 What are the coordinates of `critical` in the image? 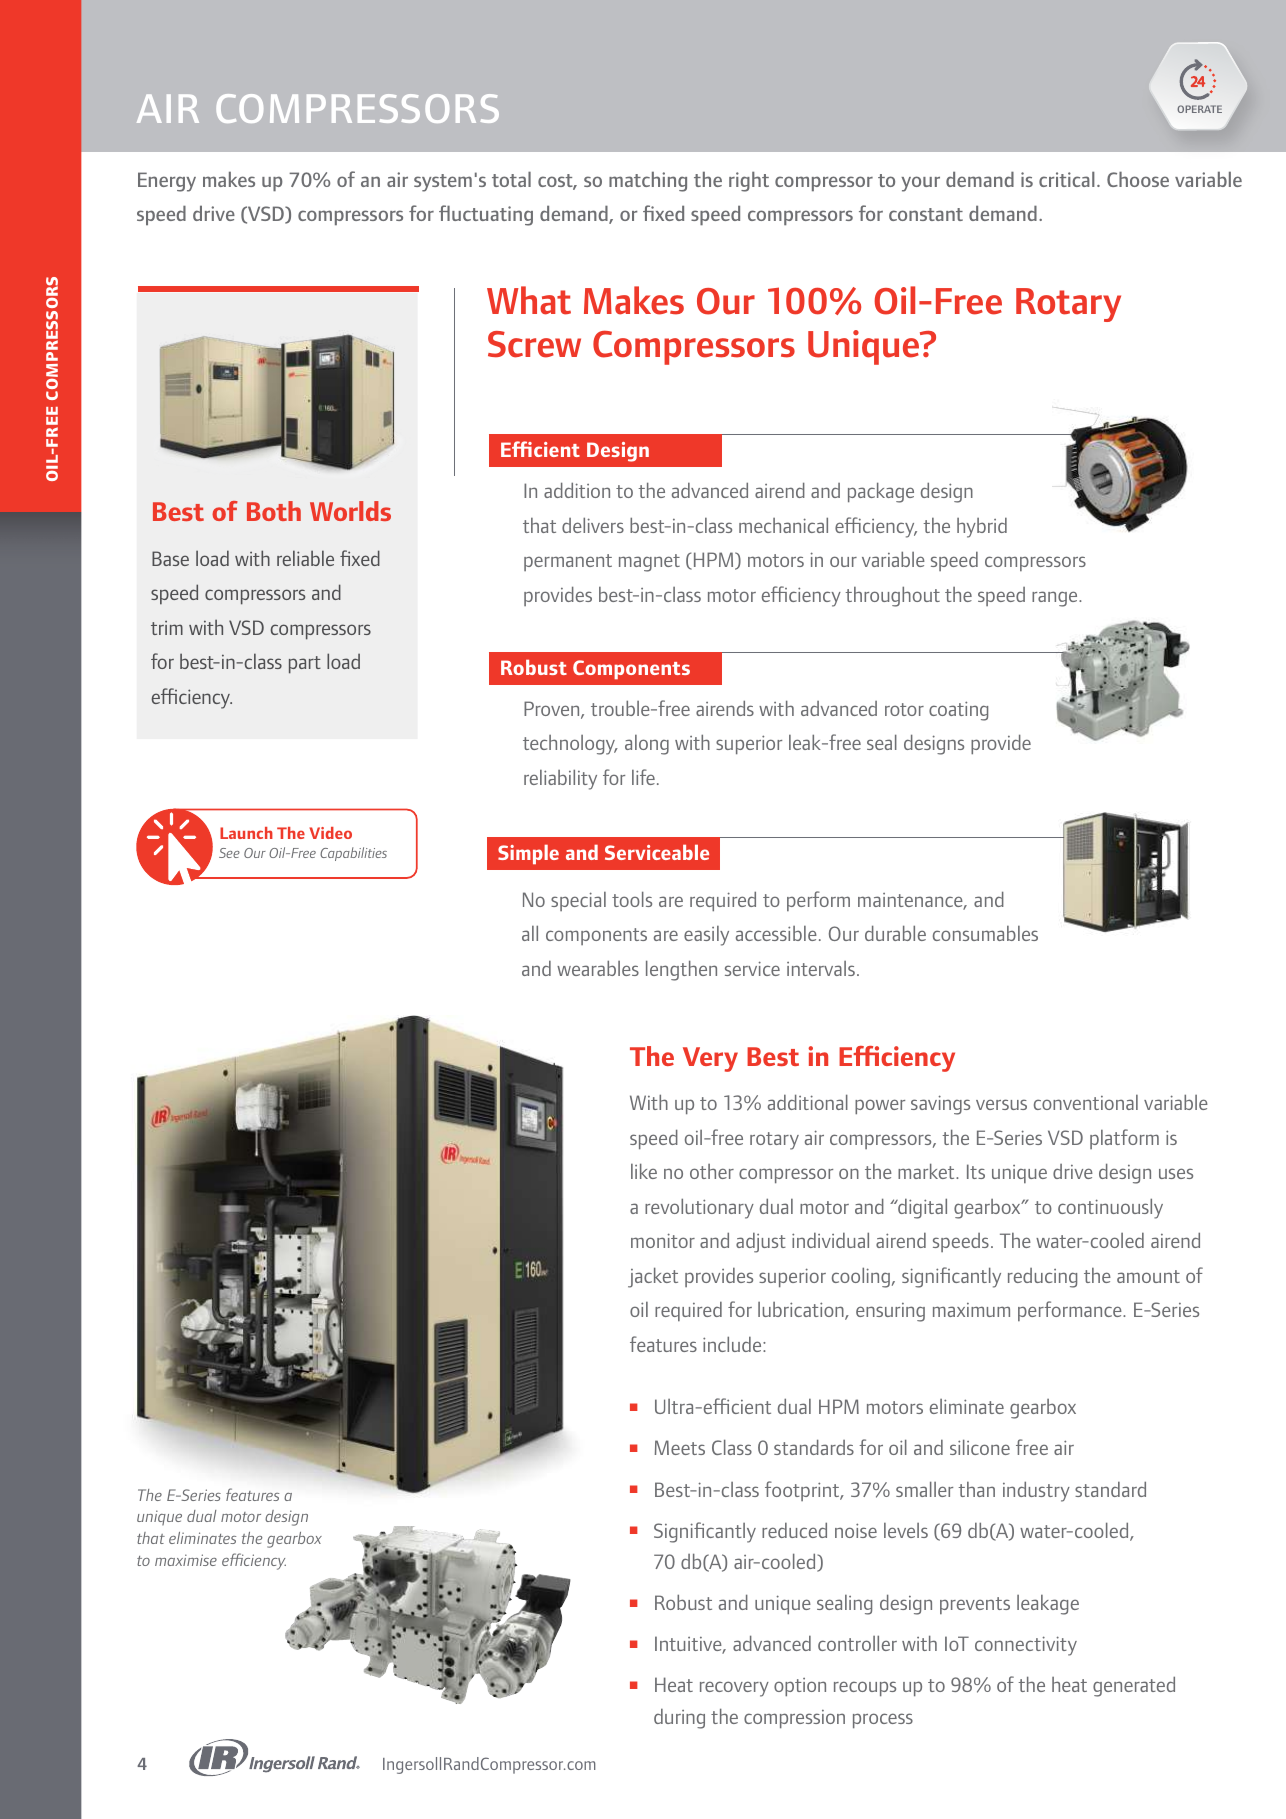 It's located at (1067, 179).
